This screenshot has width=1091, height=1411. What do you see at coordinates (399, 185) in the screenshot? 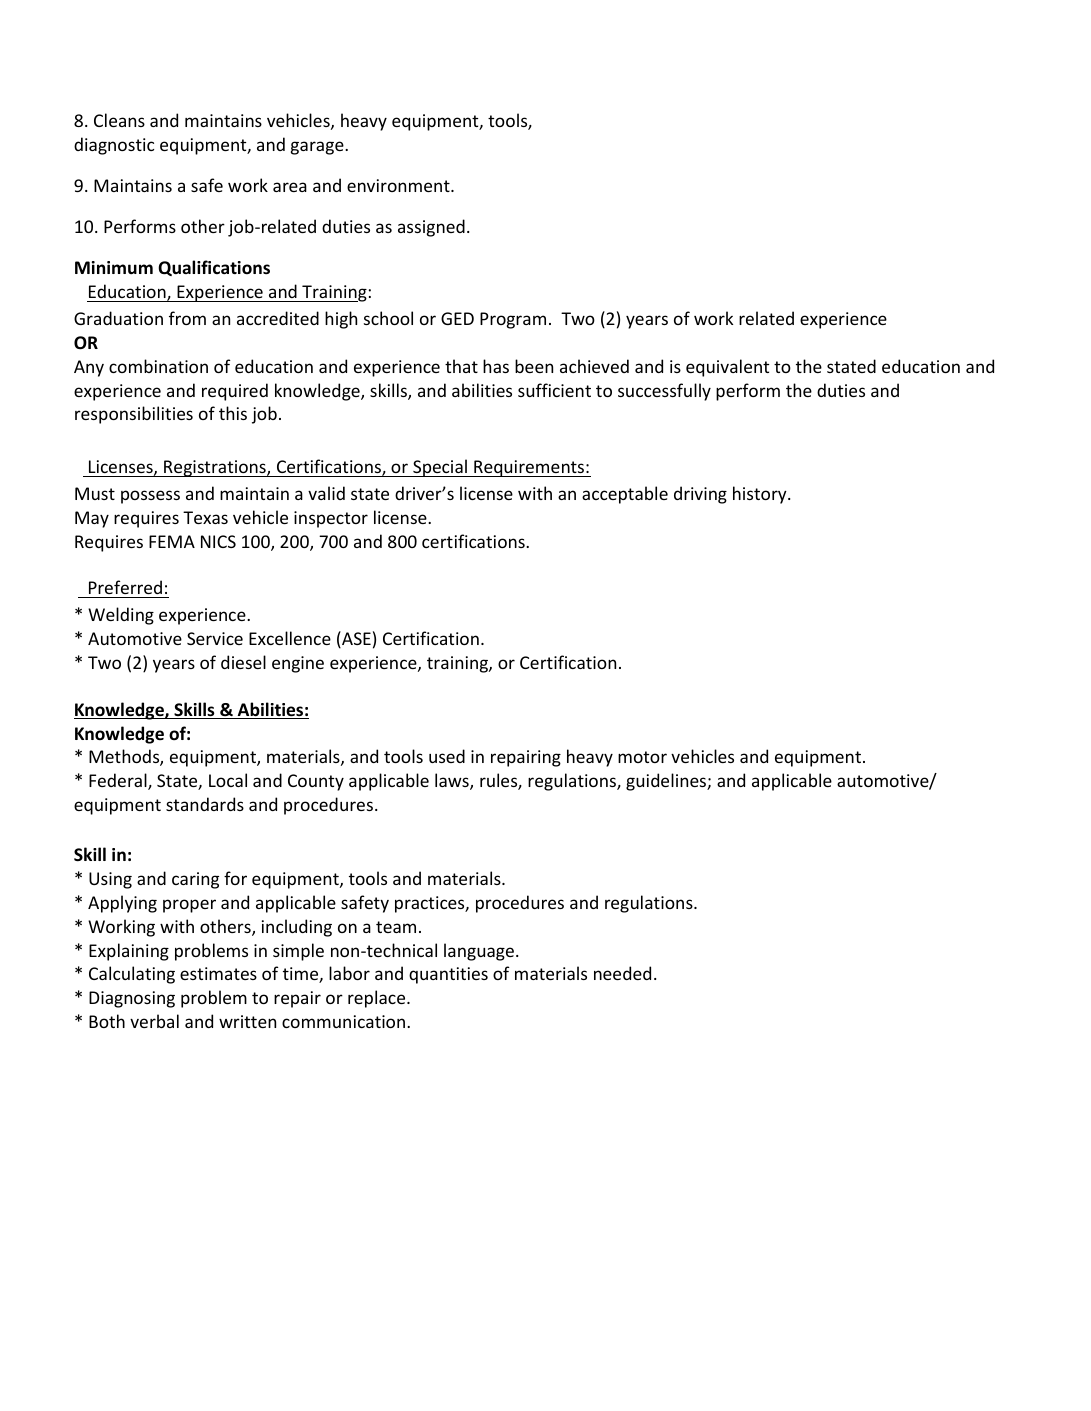
I see `environment` at bounding box center [399, 185].
